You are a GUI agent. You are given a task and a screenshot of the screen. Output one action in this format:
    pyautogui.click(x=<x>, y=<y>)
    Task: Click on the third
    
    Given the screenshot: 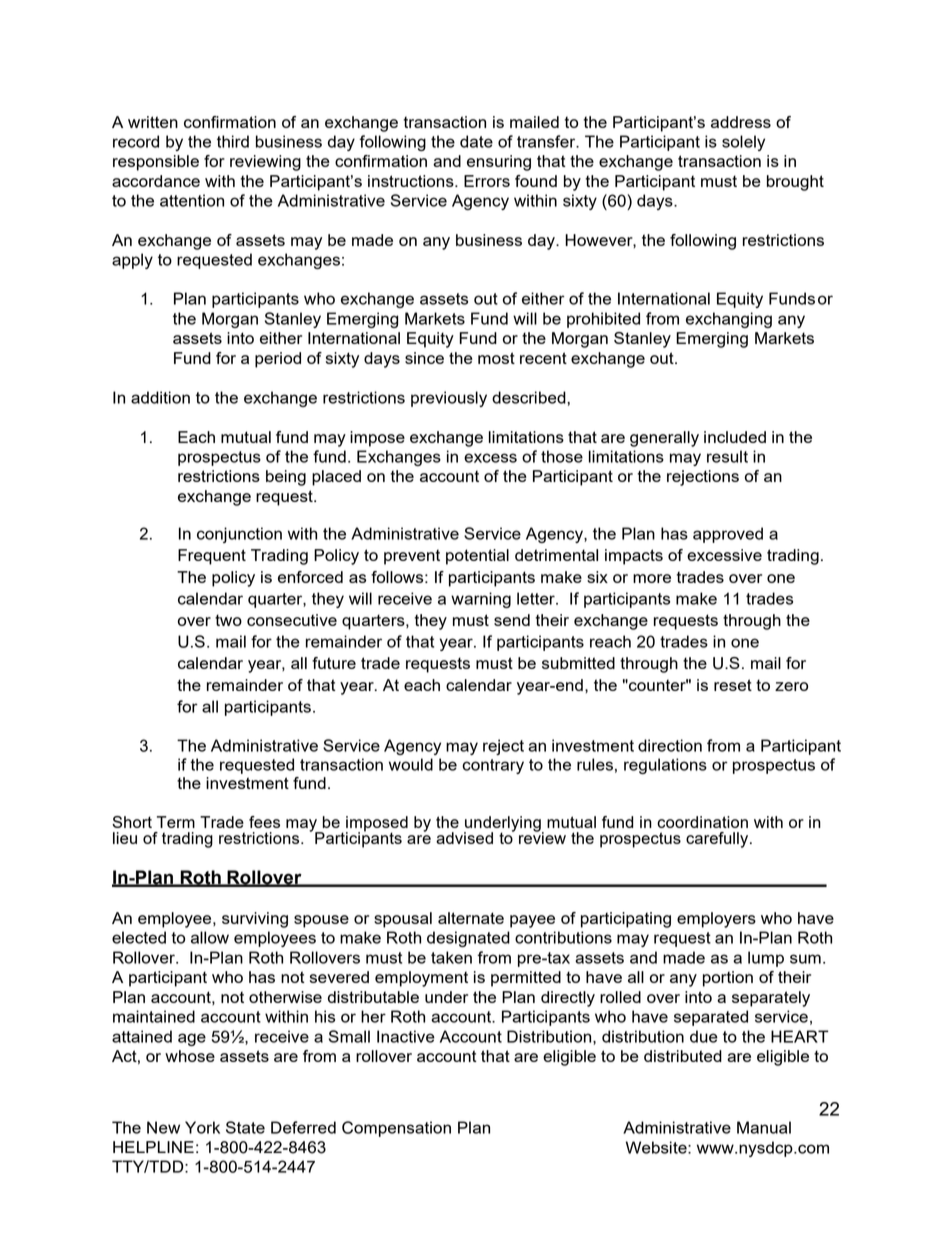 What is the action you would take?
    pyautogui.click(x=233, y=141)
